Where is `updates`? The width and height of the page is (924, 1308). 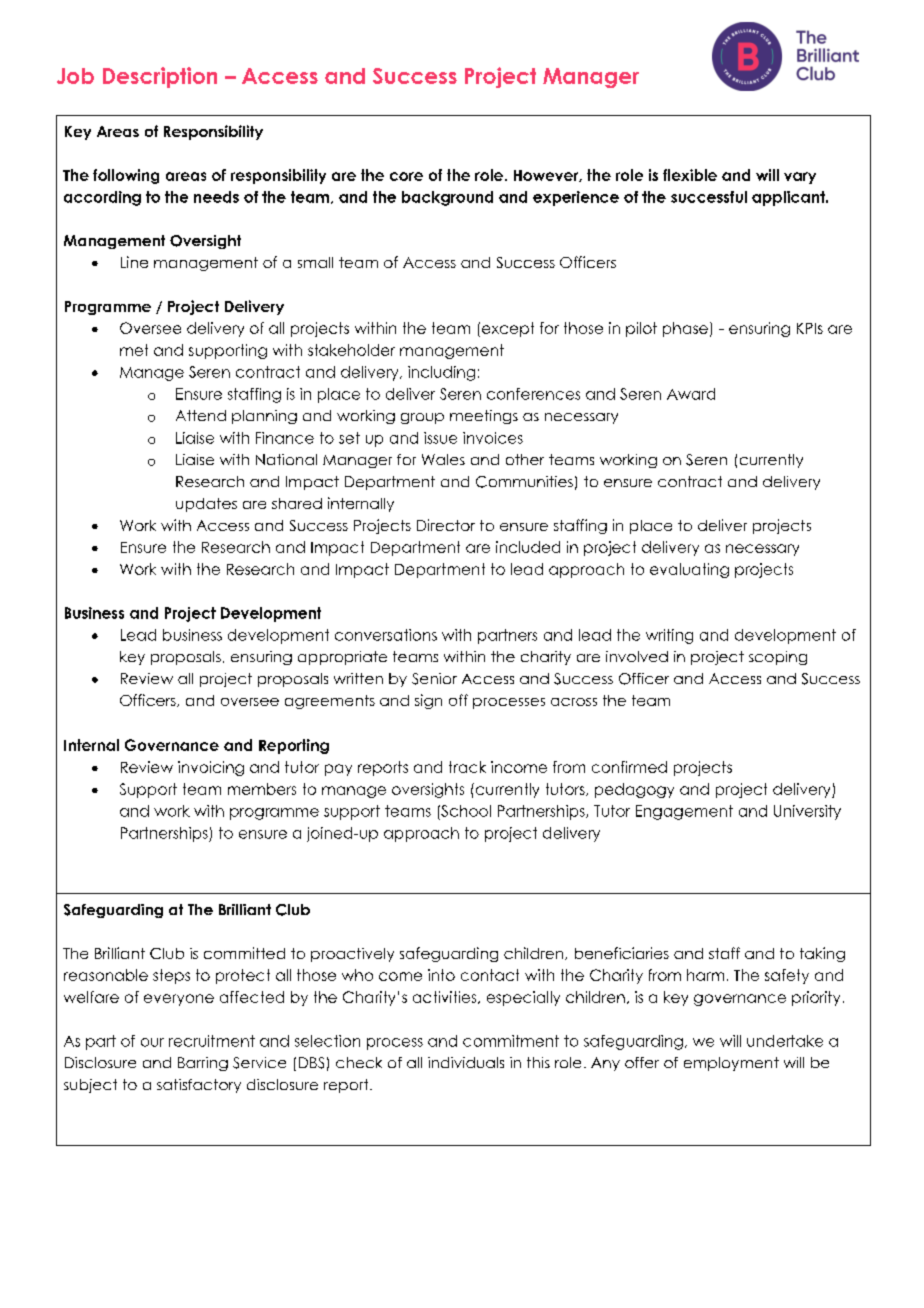 updates is located at coordinates (206, 505).
